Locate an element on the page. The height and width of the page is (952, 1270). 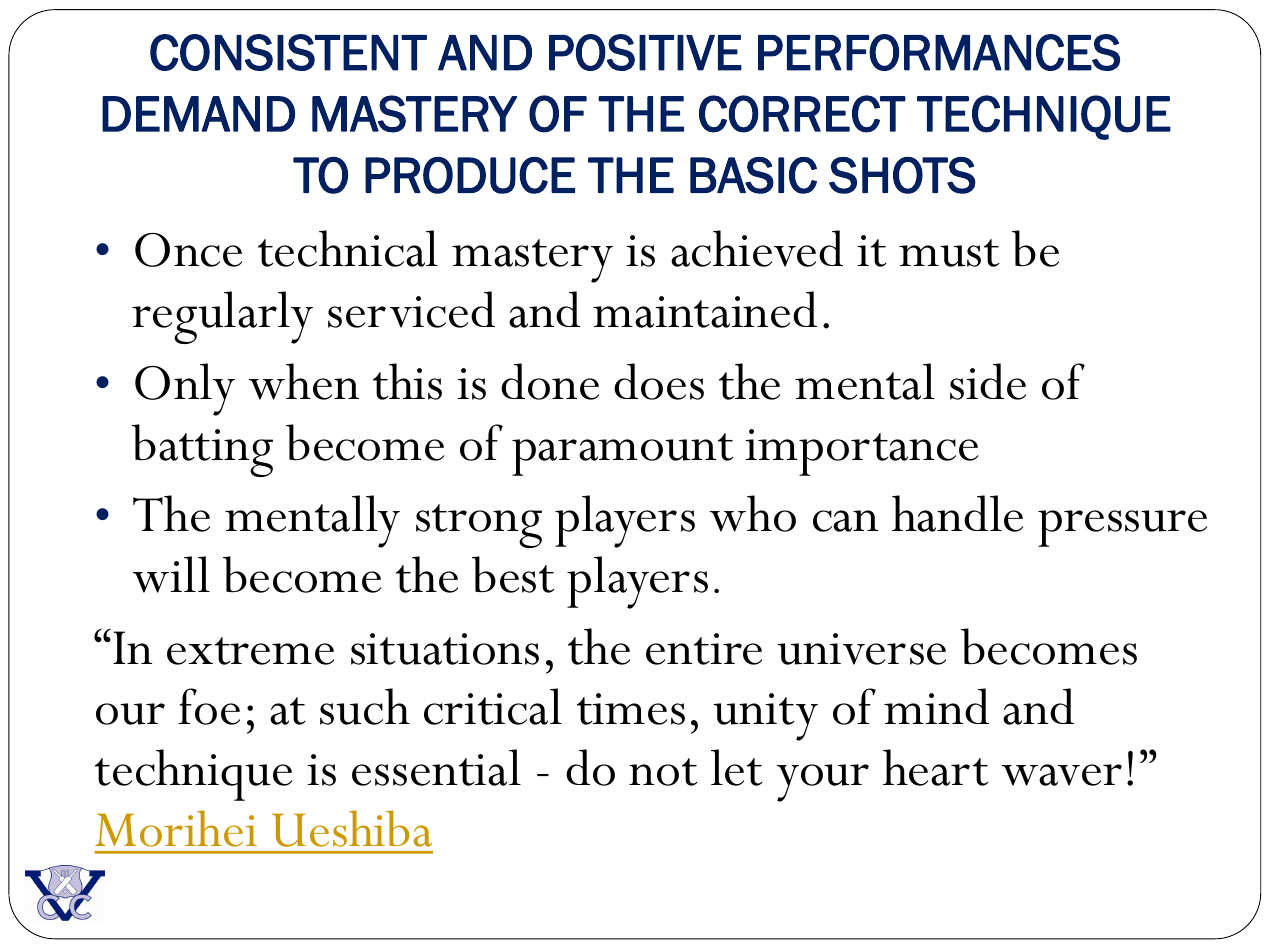
POSITIVE is located at coordinates (645, 52).
